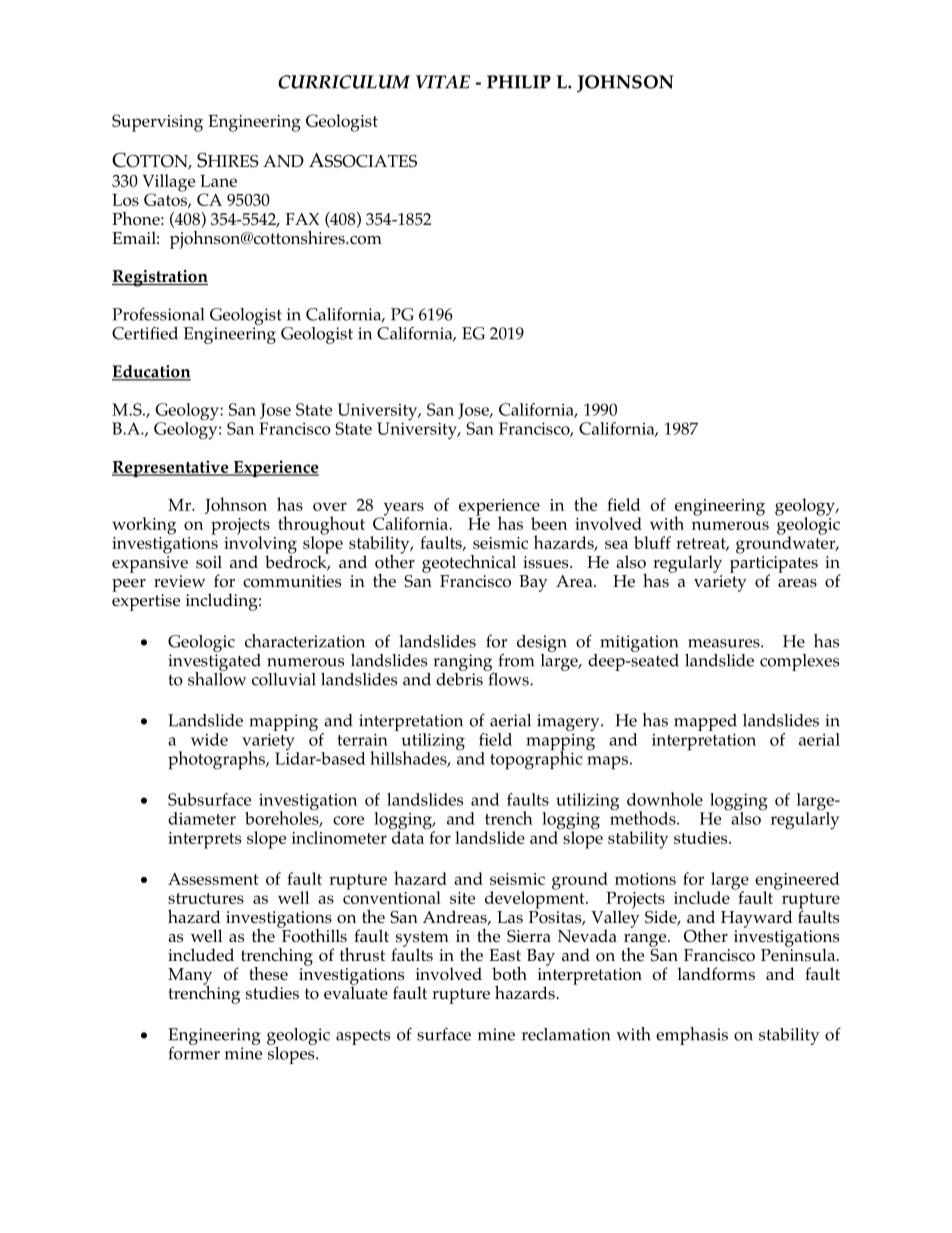  What do you see at coordinates (194, 1052) in the page?
I see `former` at bounding box center [194, 1052].
